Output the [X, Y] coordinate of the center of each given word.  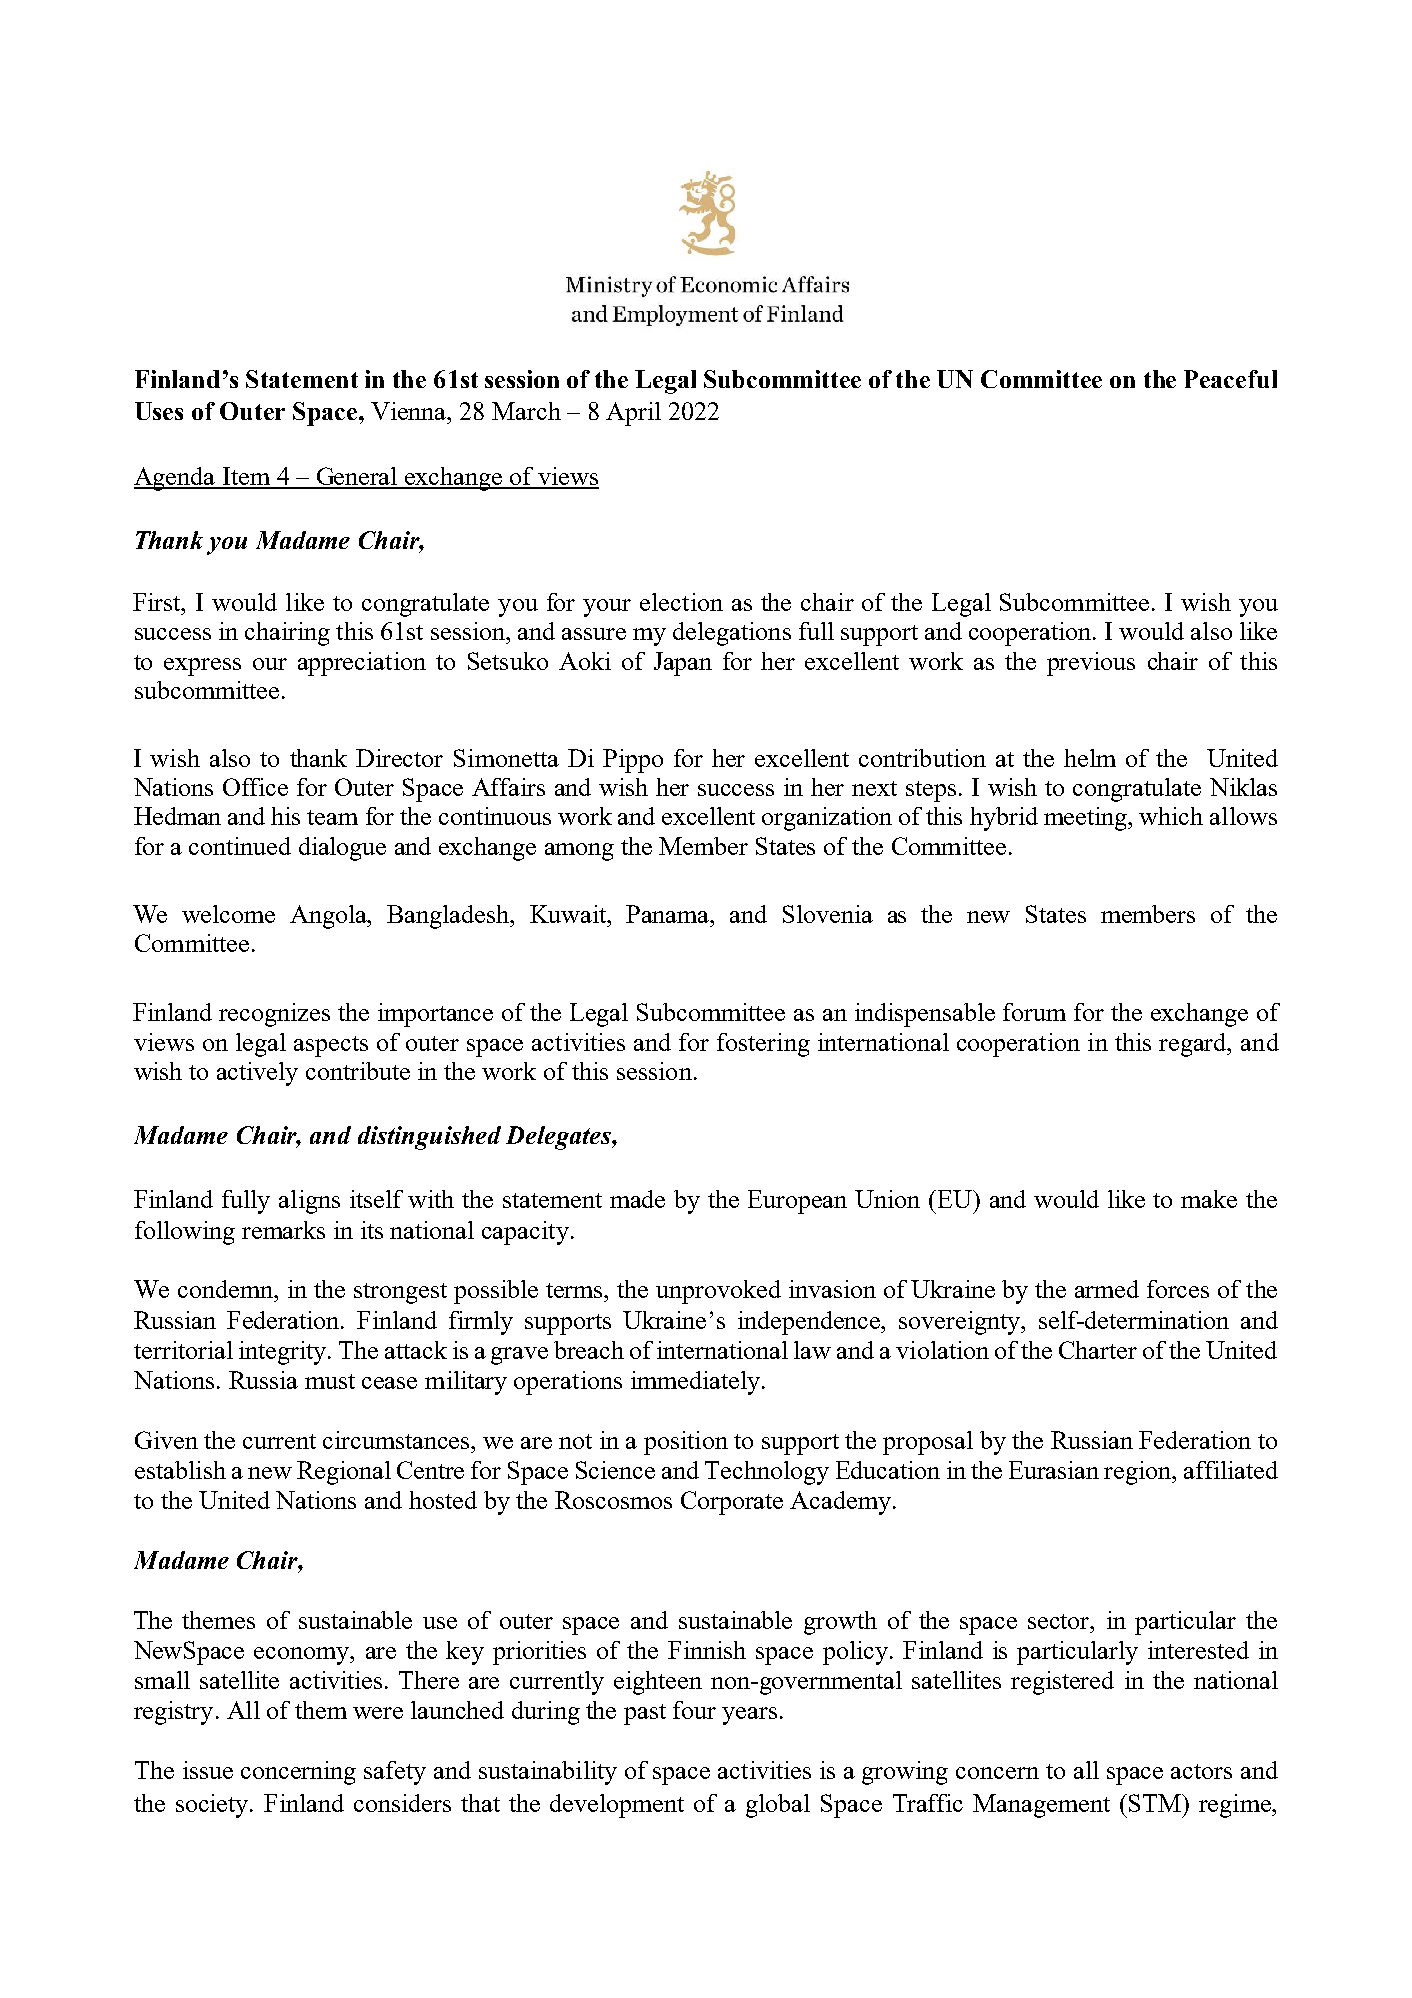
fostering [763, 1045]
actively [257, 1074]
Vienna [410, 411]
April [633, 414]
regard [1194, 1045]
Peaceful [1230, 379]
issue [208, 1770]
